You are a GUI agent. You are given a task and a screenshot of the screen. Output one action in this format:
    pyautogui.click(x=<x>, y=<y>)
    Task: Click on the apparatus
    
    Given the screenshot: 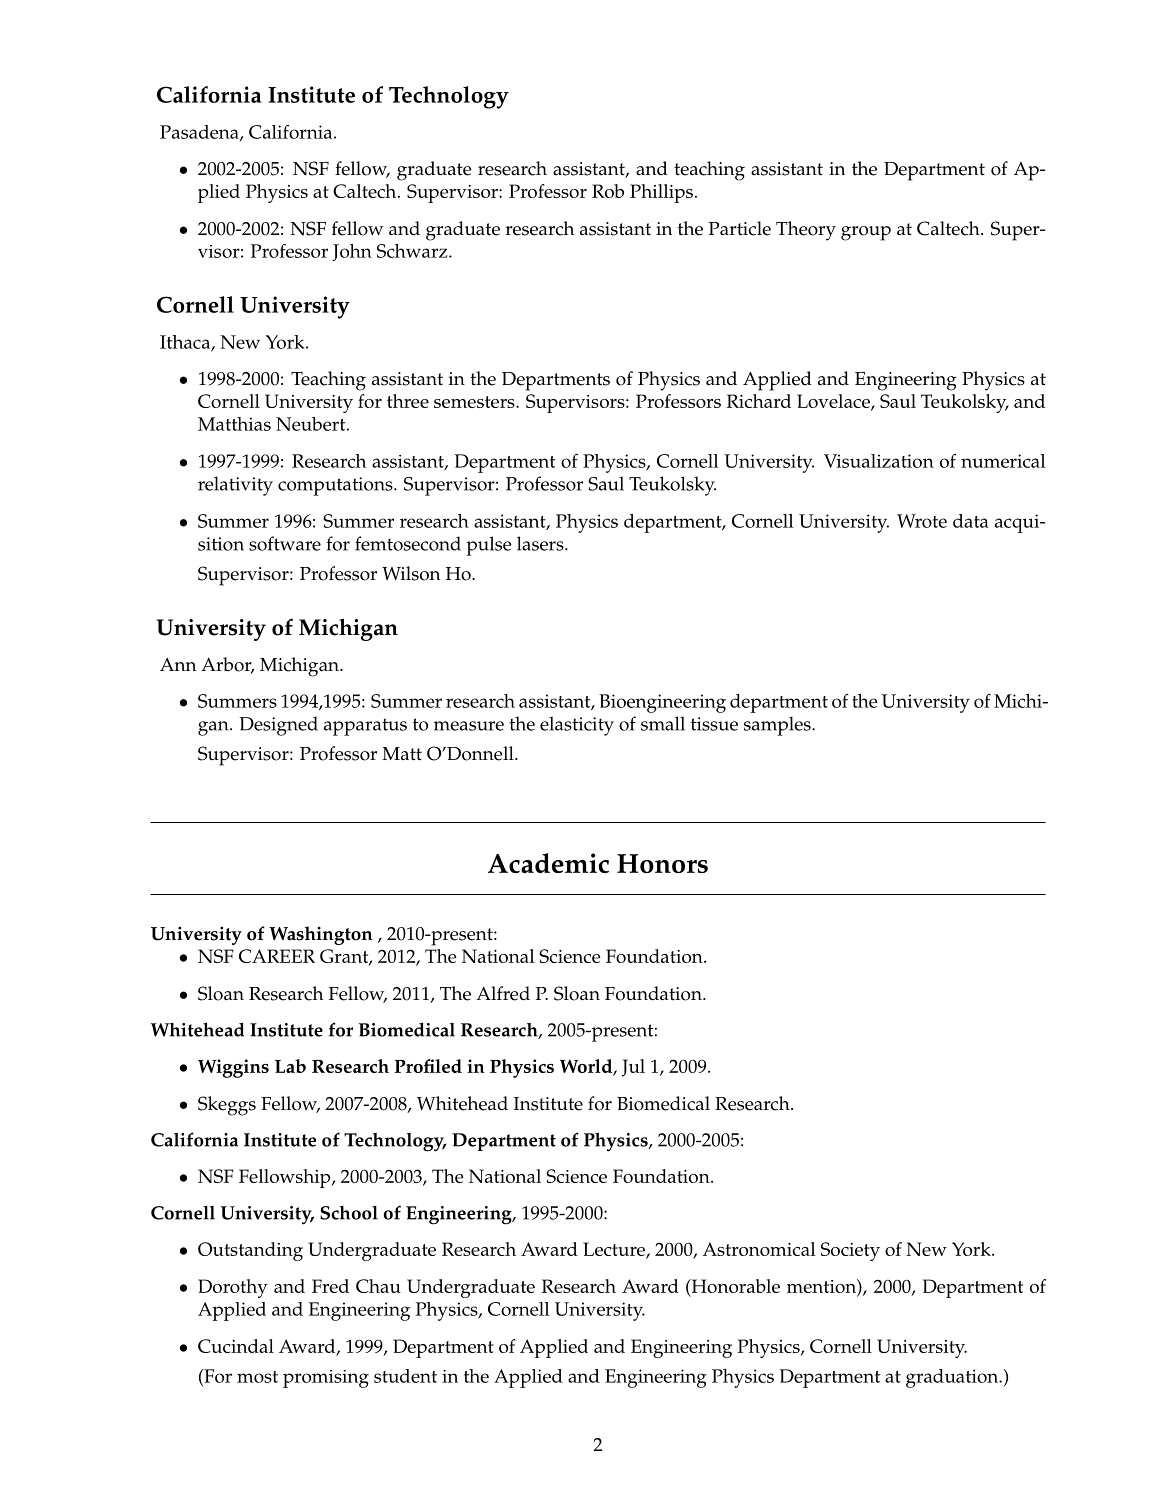 What is the action you would take?
    pyautogui.click(x=365, y=727)
